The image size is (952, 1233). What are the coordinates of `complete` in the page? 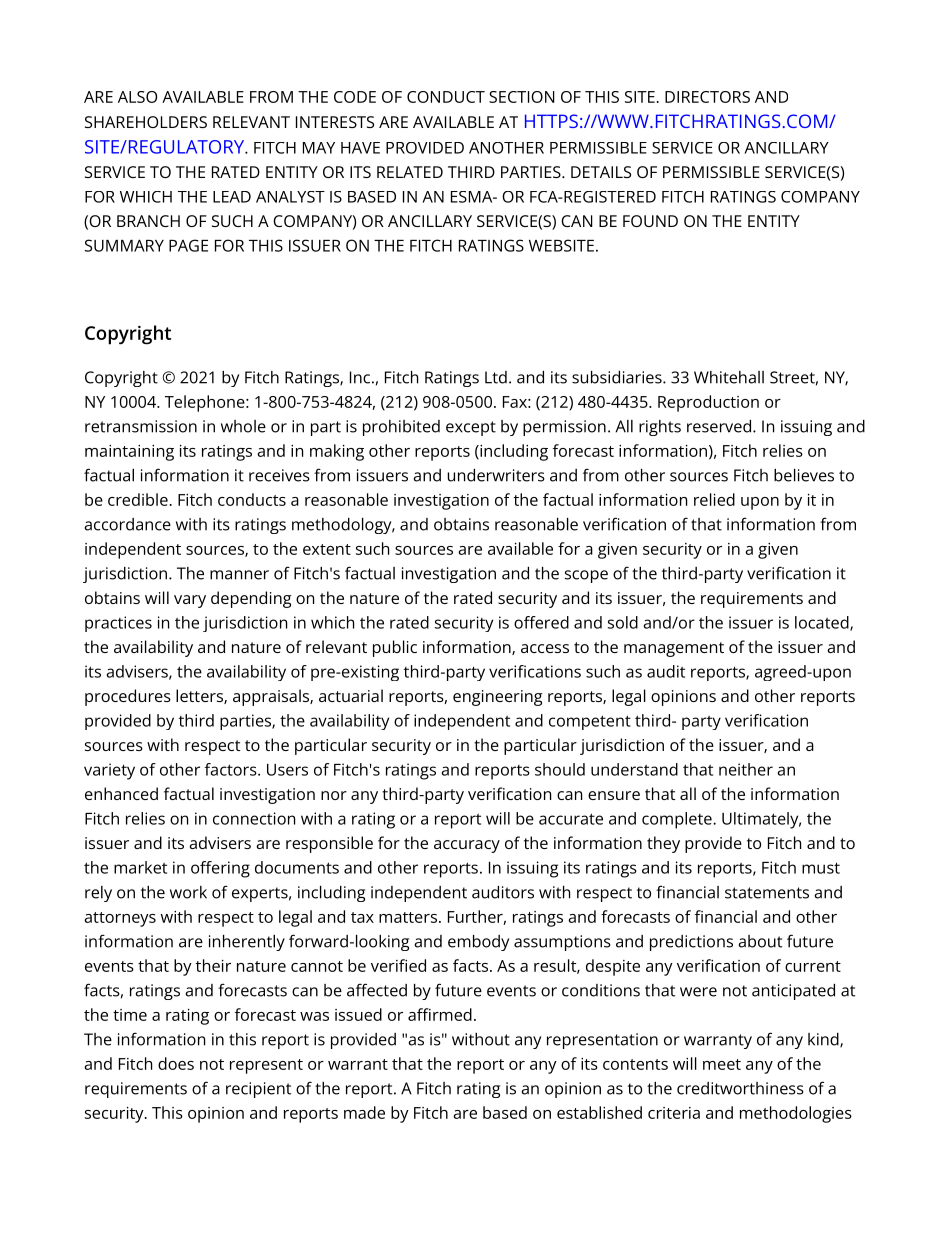 It's located at (678, 820).
